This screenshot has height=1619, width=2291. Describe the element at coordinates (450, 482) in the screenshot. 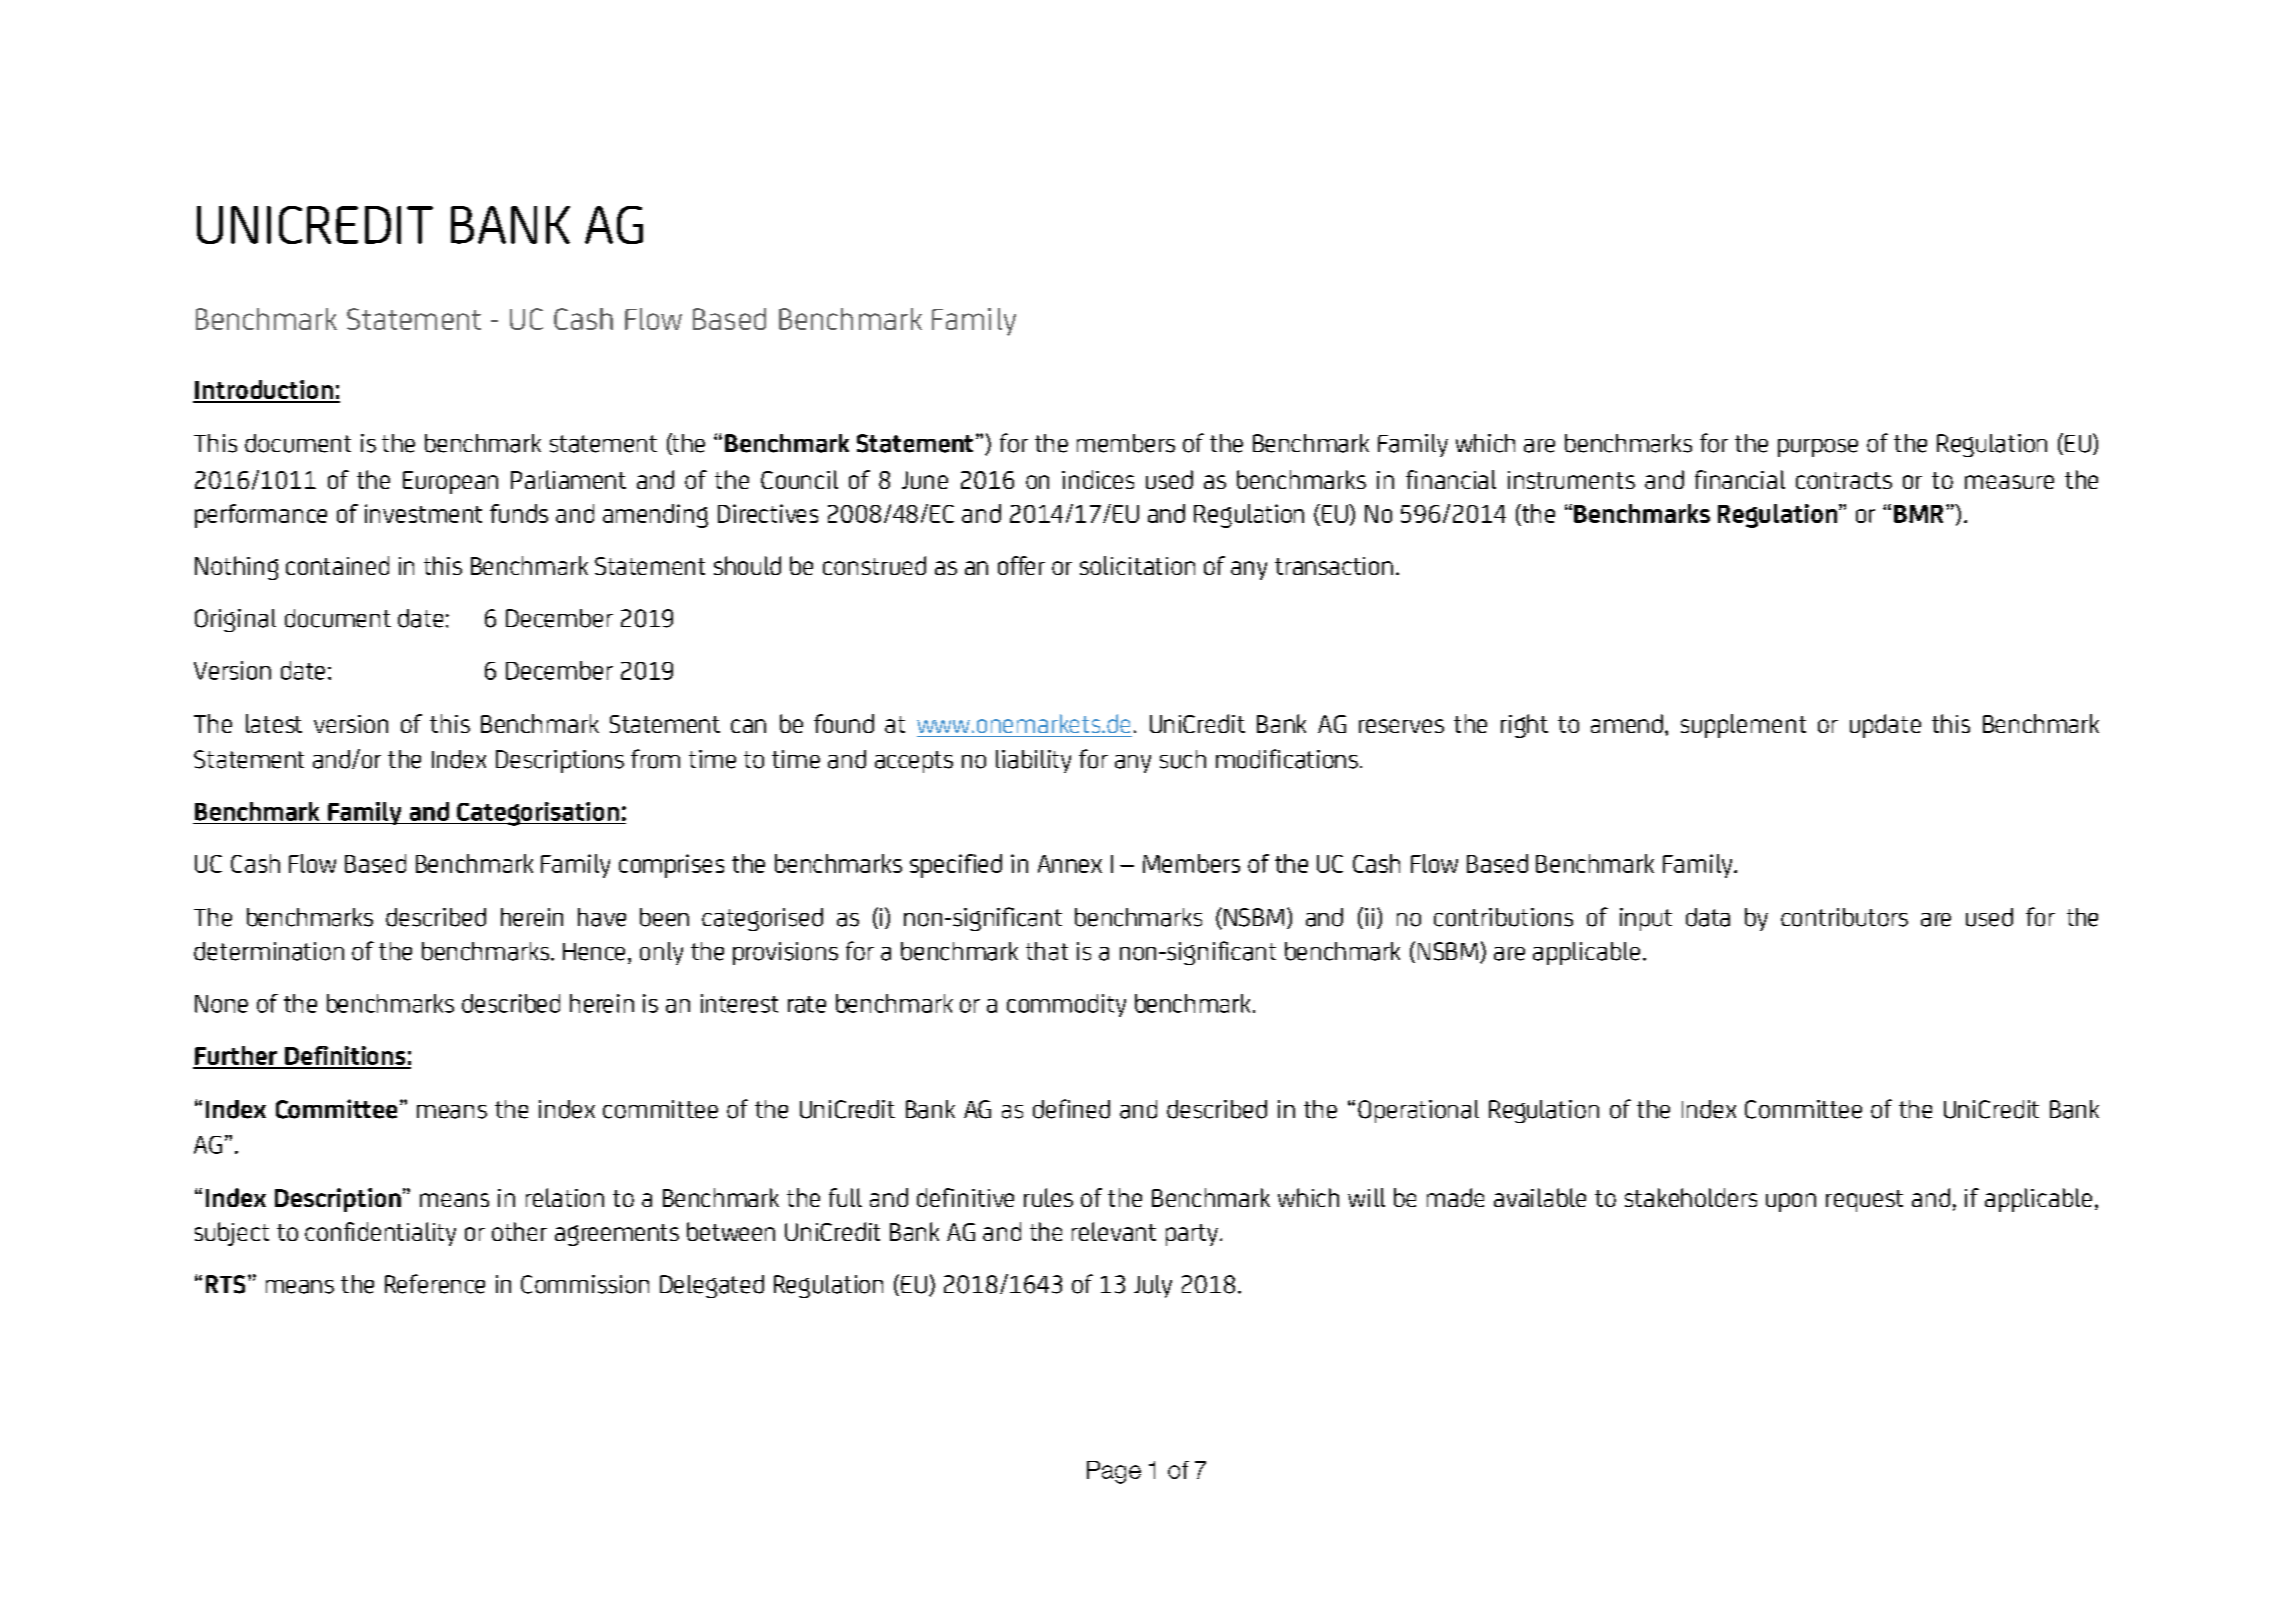

I see `European` at that location.
